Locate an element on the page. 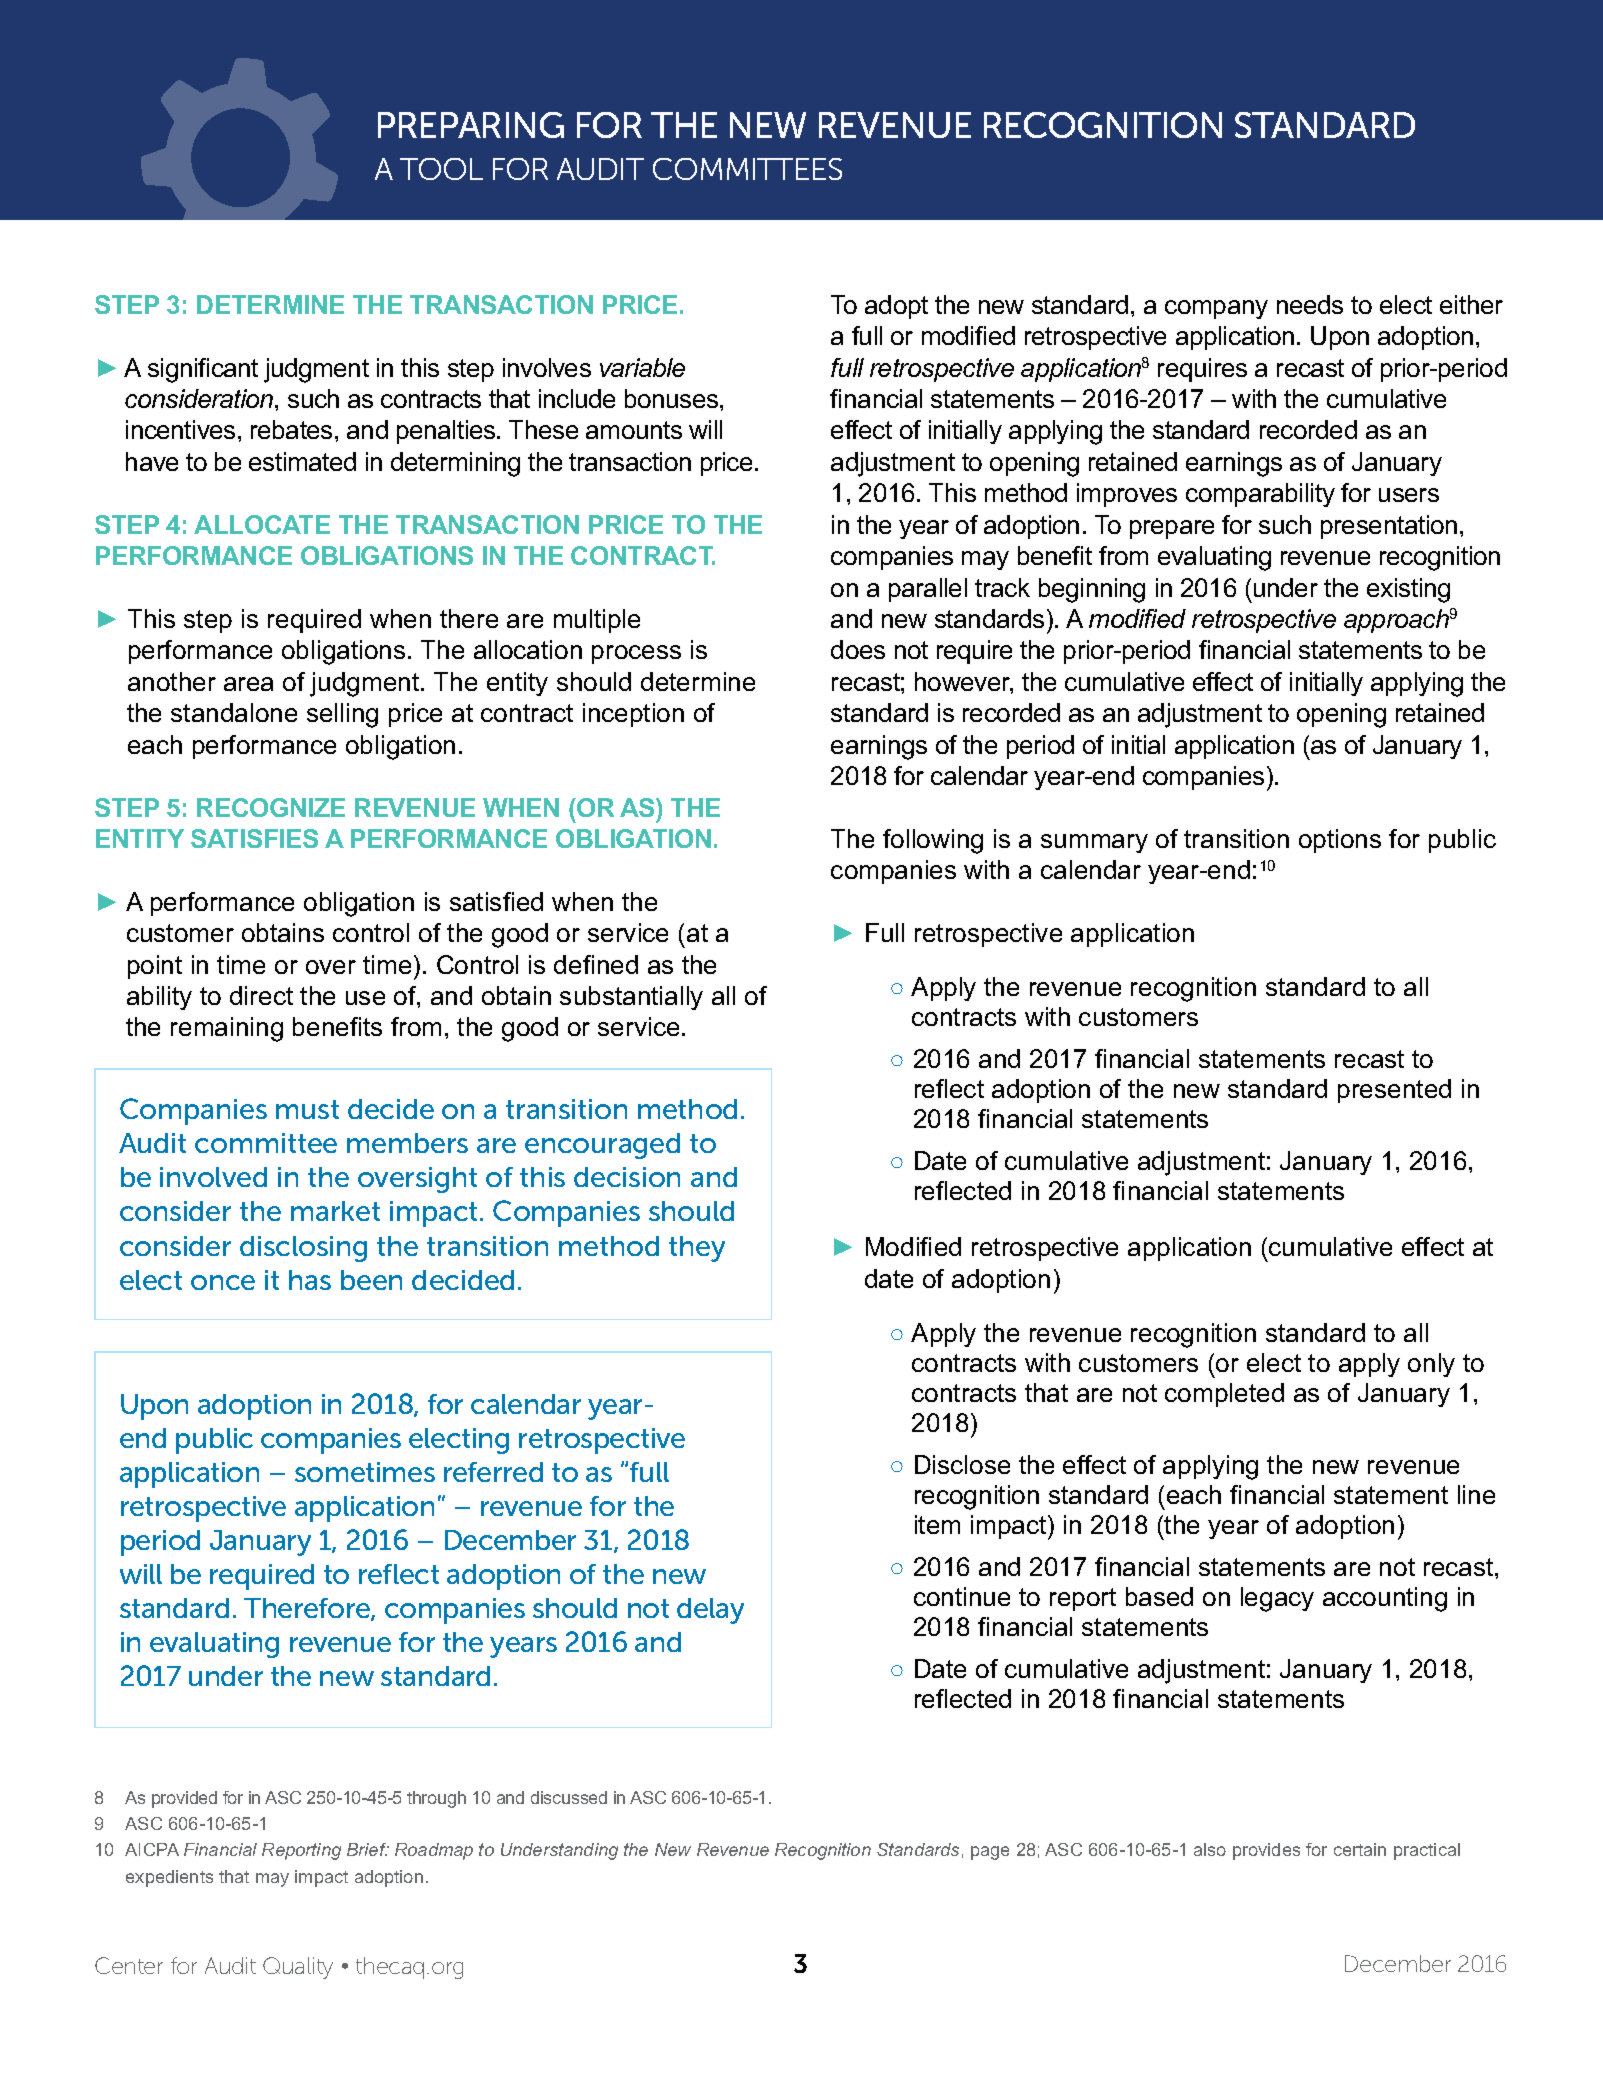  remaining is located at coordinates (227, 1029).
